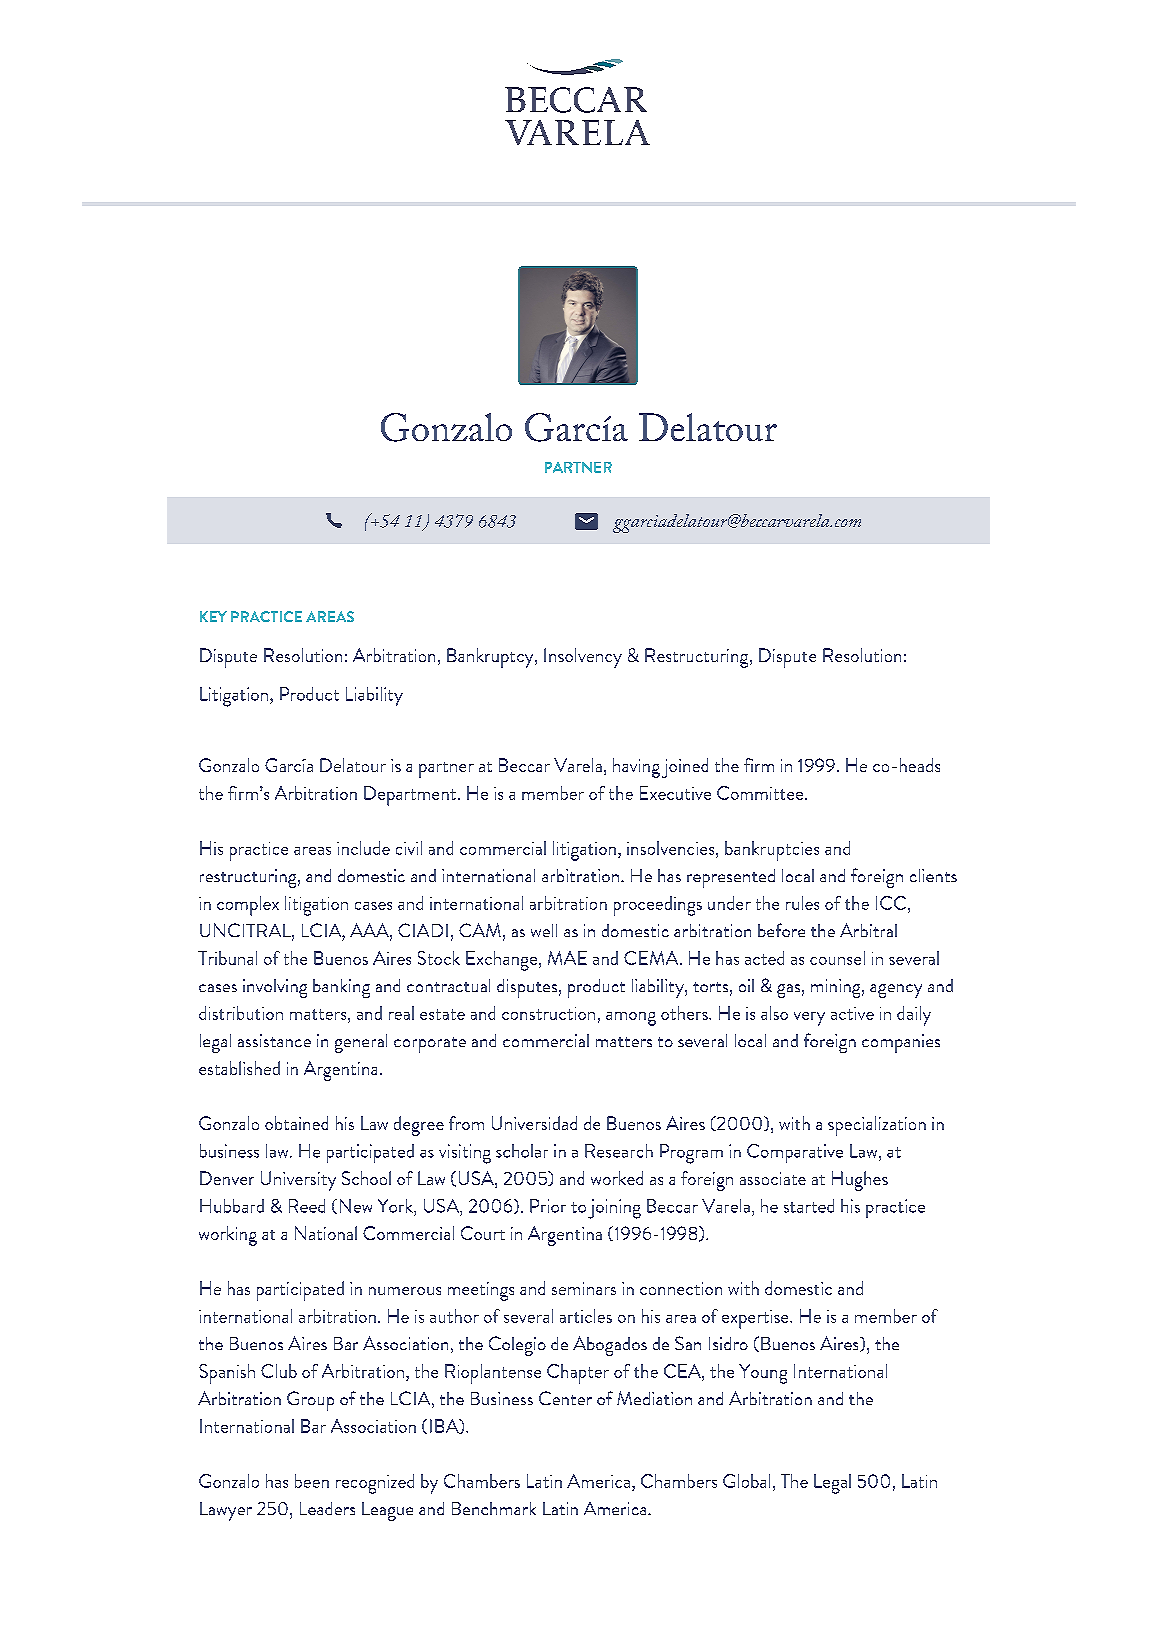 This page has height=1635, width=1156. What do you see at coordinates (761, 793) in the page?
I see `Committee` at bounding box center [761, 793].
